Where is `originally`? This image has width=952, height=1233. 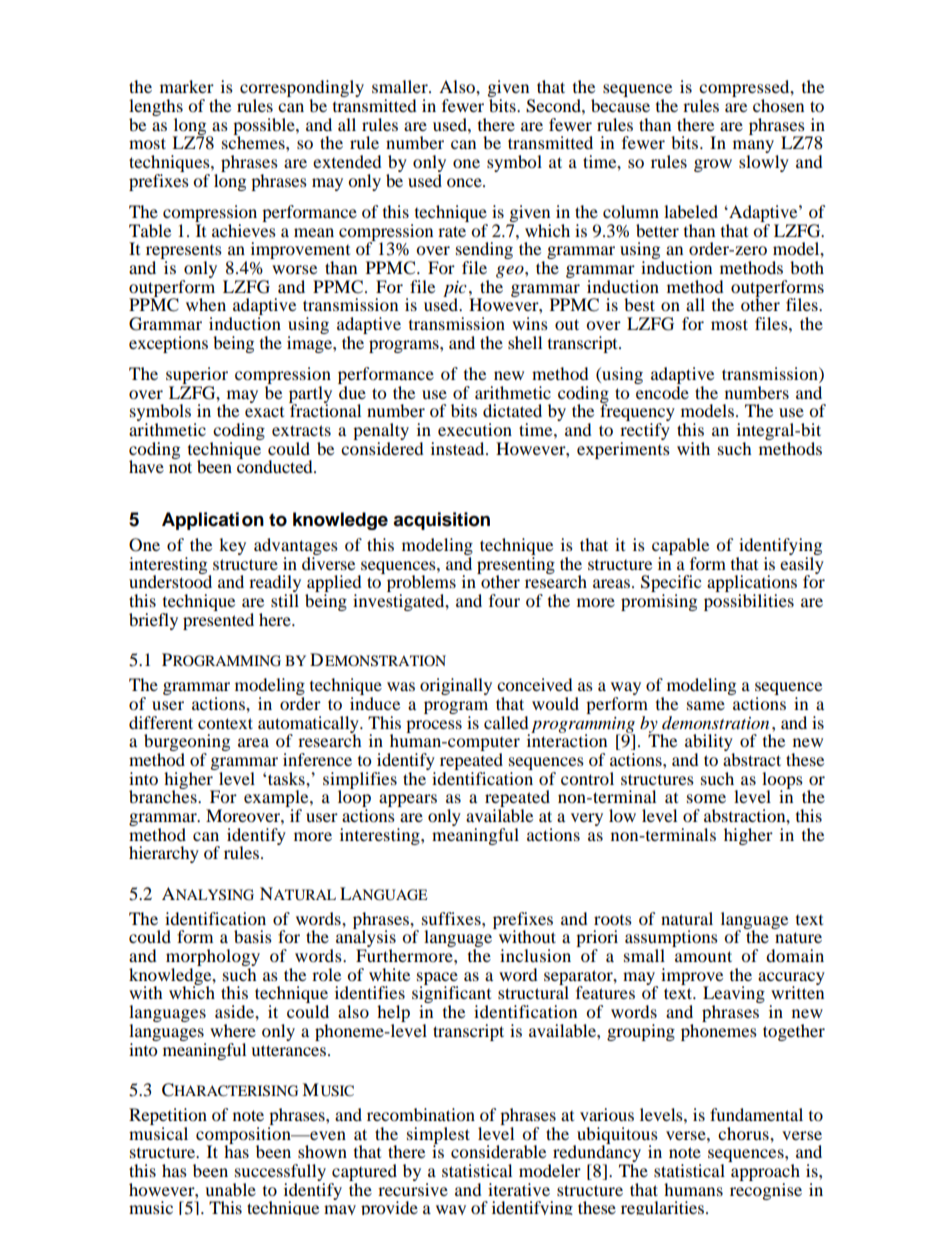
originally is located at coordinates (456, 686).
